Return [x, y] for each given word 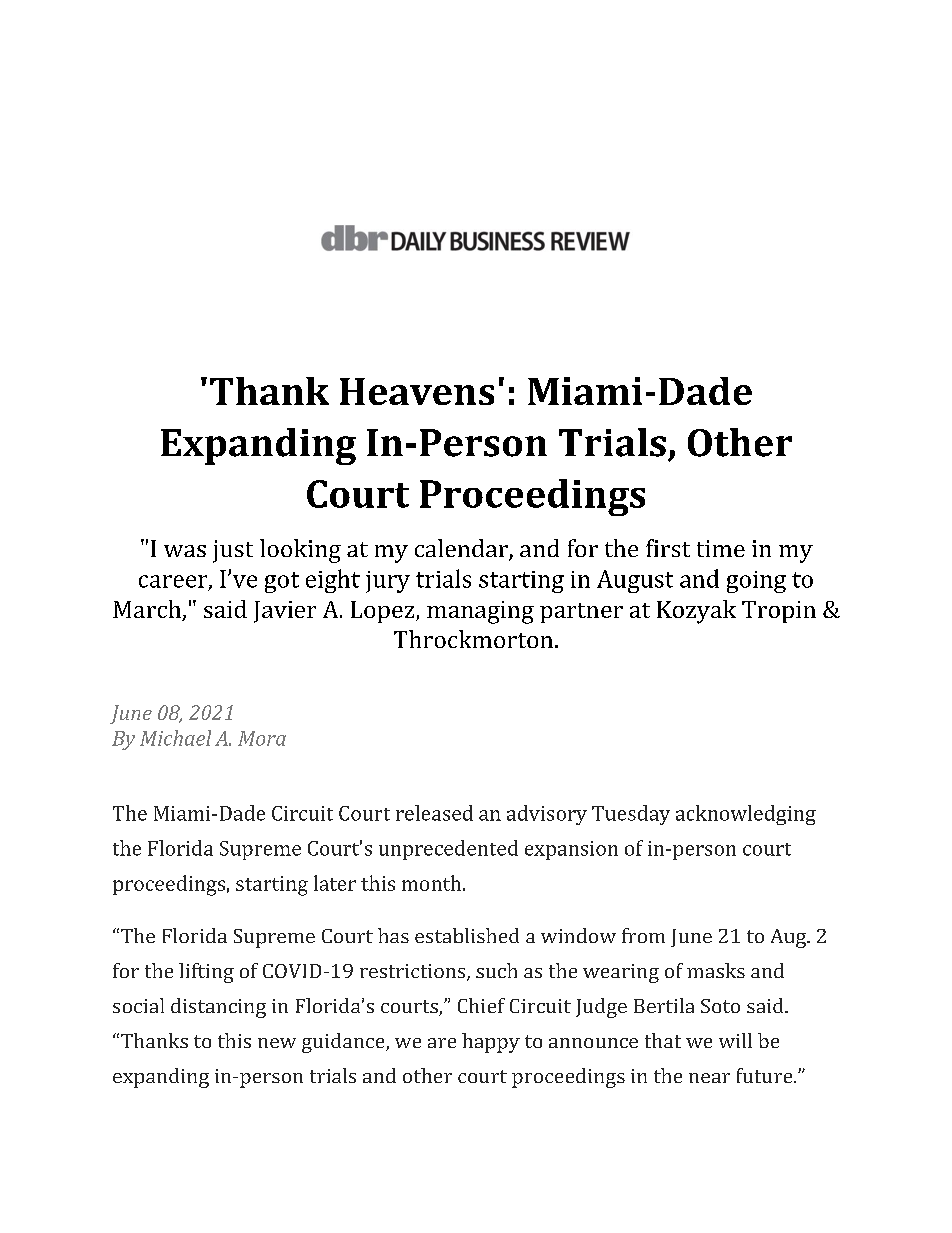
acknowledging [746, 815]
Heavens [417, 391]
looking [300, 551]
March [148, 610]
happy [491, 1043]
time [721, 548]
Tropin [779, 612]
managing [480, 612]
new [277, 1043]
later [335, 883]
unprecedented [448, 850]
